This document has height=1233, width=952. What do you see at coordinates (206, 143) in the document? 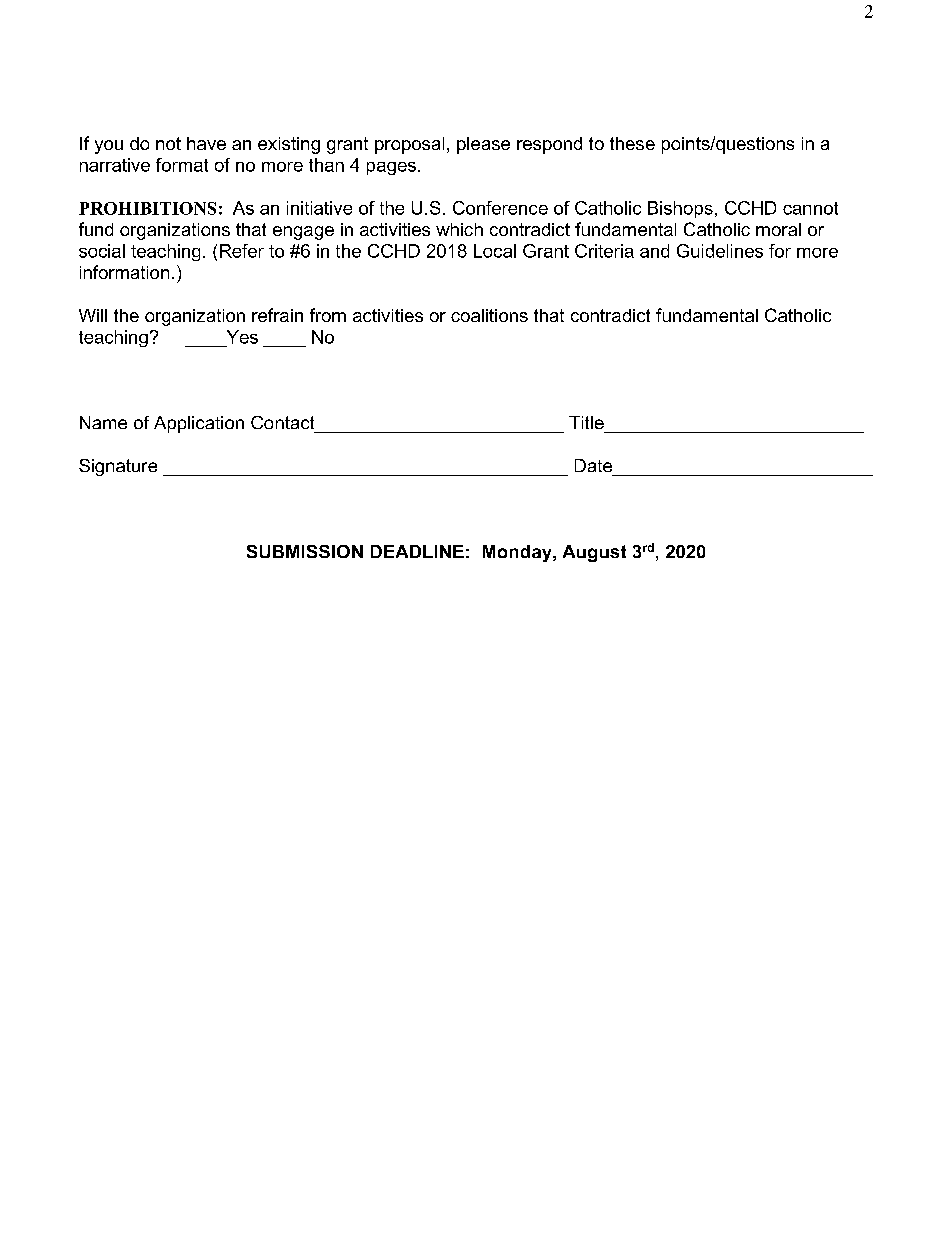
I see `have` at bounding box center [206, 143].
